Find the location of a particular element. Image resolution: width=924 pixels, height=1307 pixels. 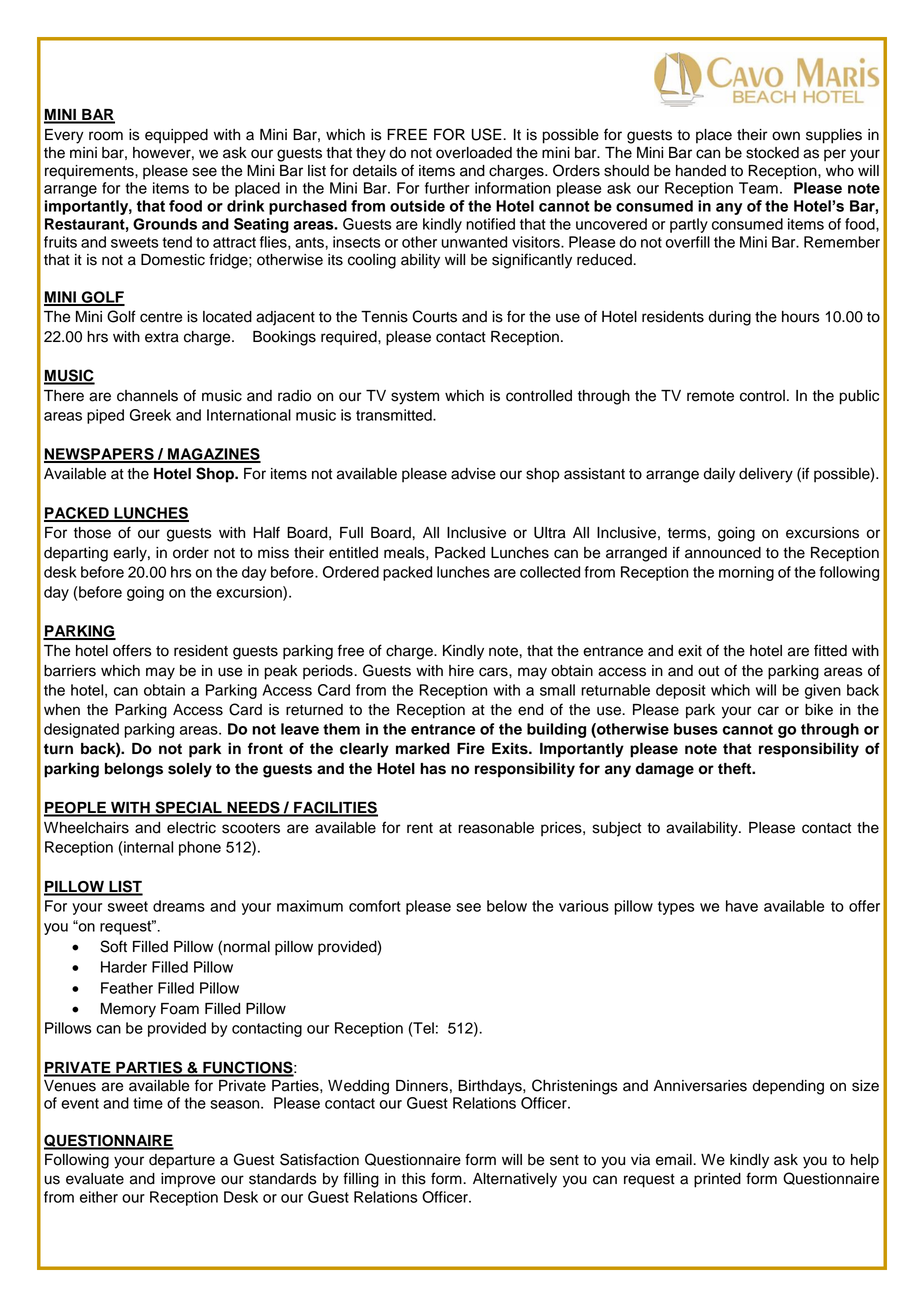

equipped is located at coordinates (176, 136).
